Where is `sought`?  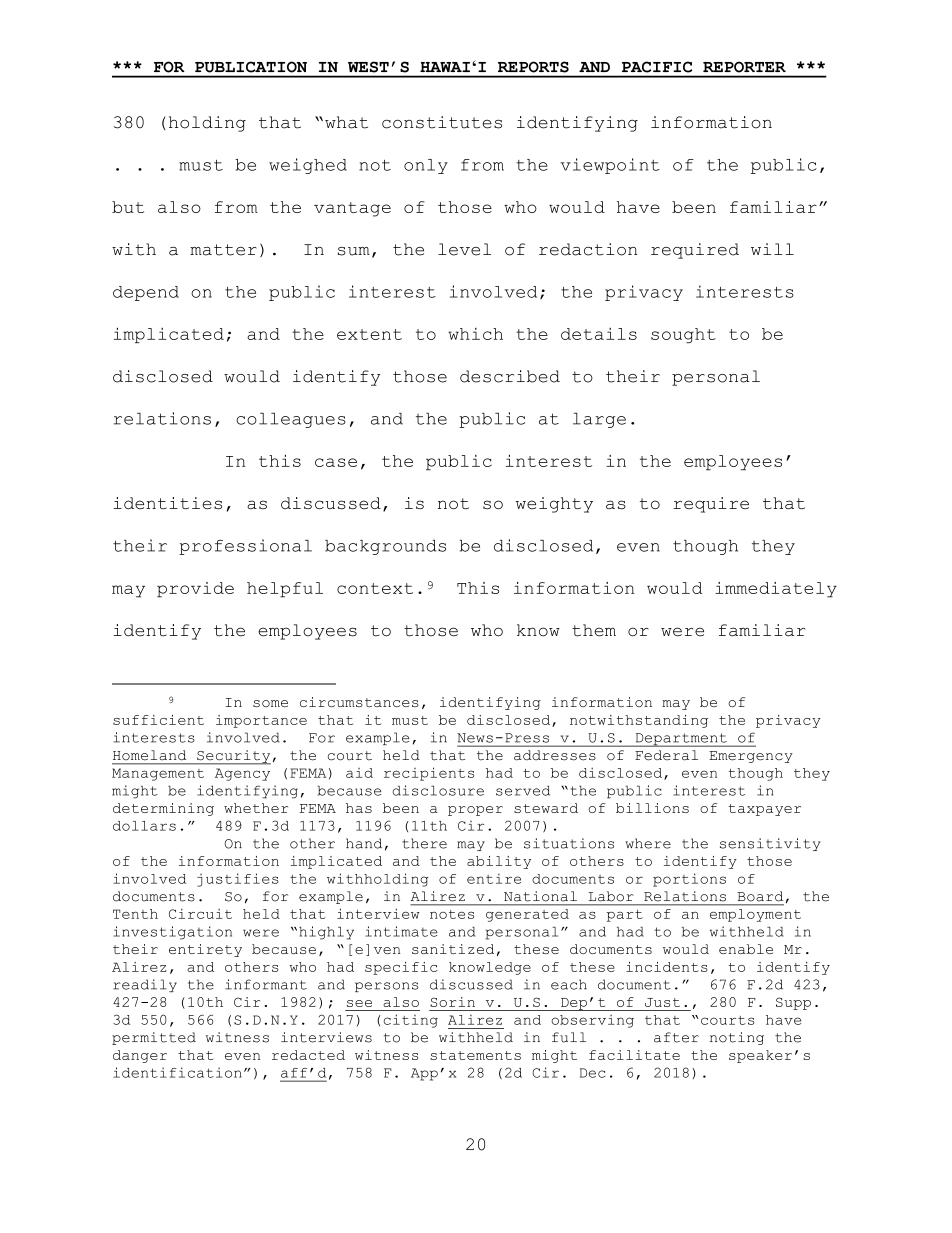 sought is located at coordinates (683, 335).
